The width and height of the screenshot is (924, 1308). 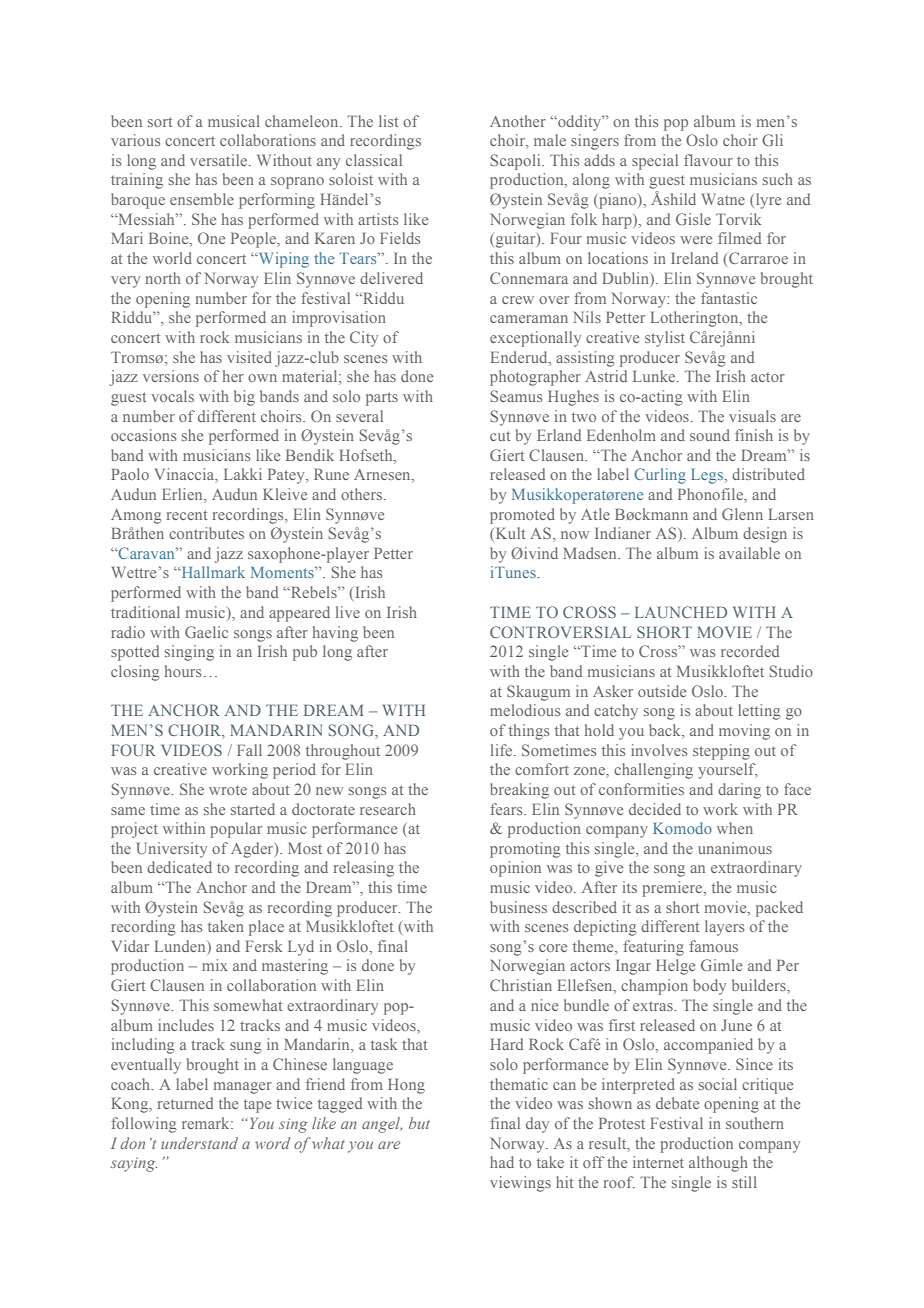 What do you see at coordinates (199, 1143) in the screenshot?
I see `understand` at bounding box center [199, 1143].
